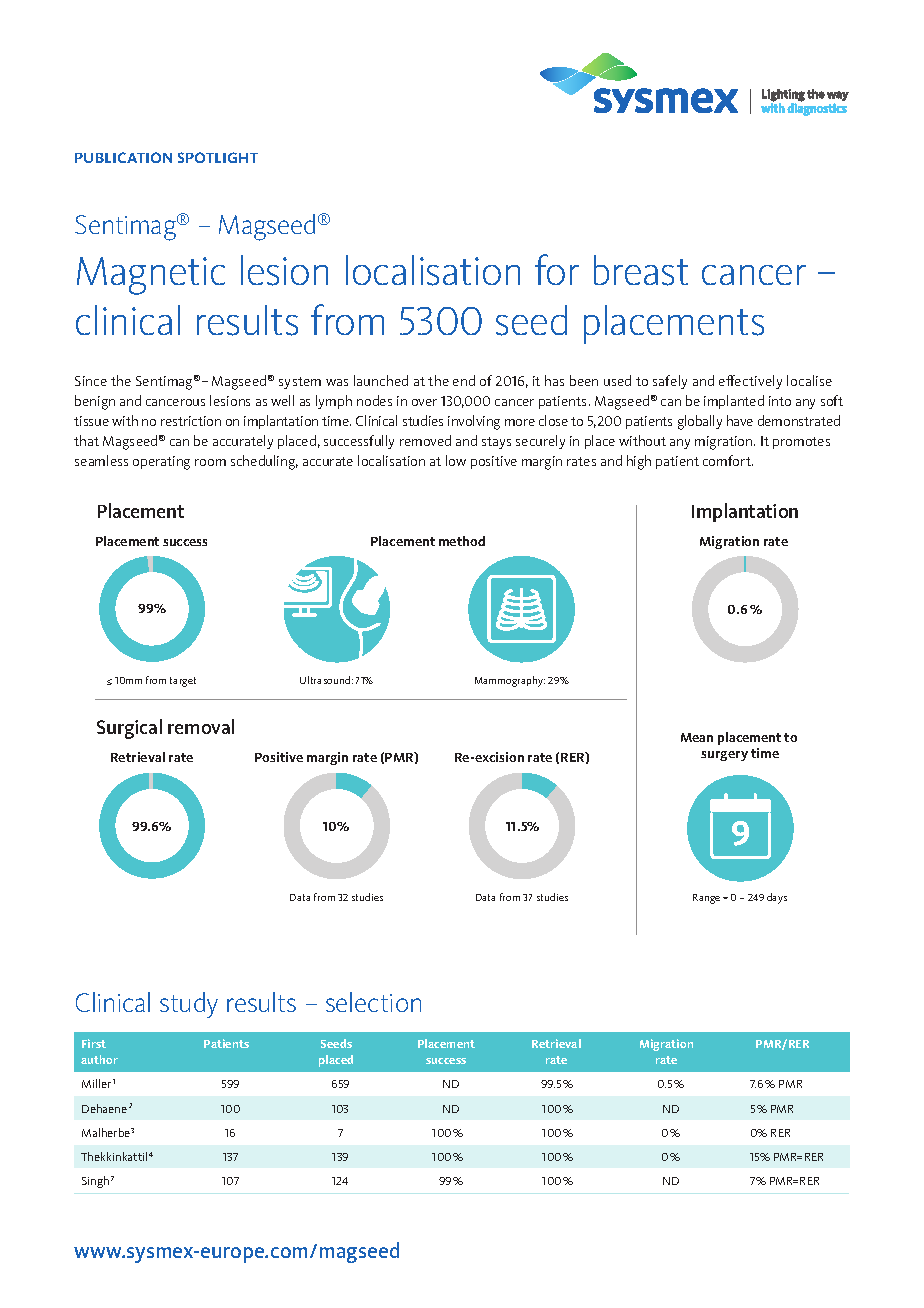 This image has width=924, height=1308. Describe the element at coordinates (697, 737) in the image. I see `Mean` at that location.
